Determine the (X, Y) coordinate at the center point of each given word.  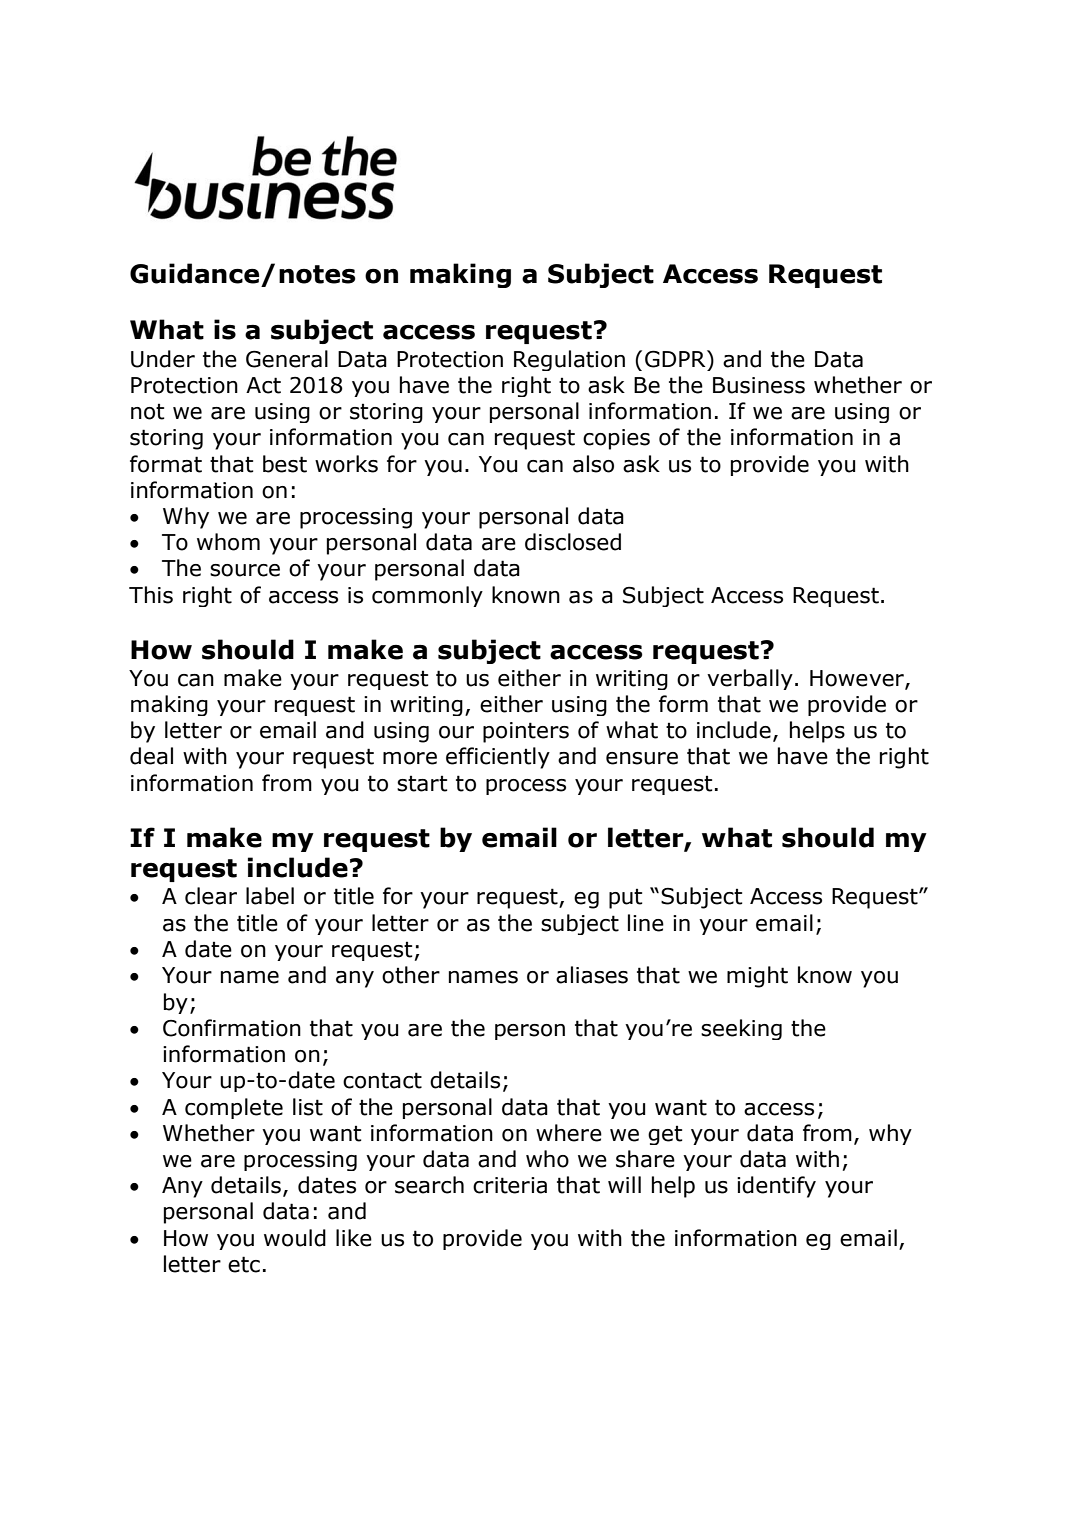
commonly (427, 596)
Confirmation (232, 1028)
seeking (741, 1029)
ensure (642, 758)
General (287, 359)
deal (151, 756)
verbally (750, 679)
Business (759, 385)
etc (244, 1264)
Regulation (569, 360)
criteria (510, 1185)
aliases (592, 975)
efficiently (498, 758)
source (245, 570)
